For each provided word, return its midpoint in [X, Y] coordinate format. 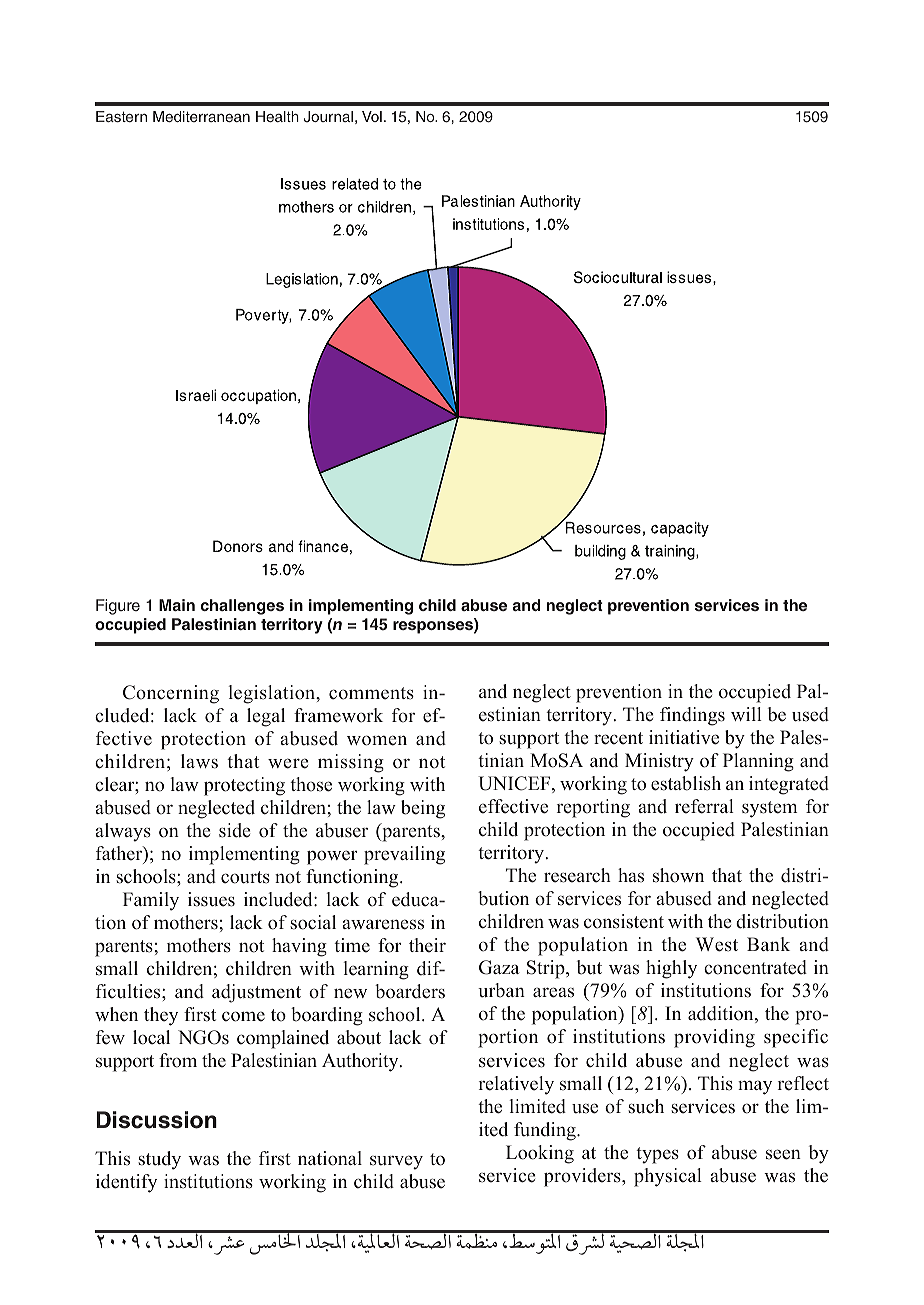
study [159, 1160]
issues [211, 899]
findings [692, 716]
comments [371, 693]
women [377, 740]
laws [199, 761]
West [717, 944]
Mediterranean [201, 116]
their [427, 945]
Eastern [121, 116]
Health [277, 116]
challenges [242, 607]
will [746, 714]
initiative [684, 737]
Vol [372, 116]
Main [177, 605]
